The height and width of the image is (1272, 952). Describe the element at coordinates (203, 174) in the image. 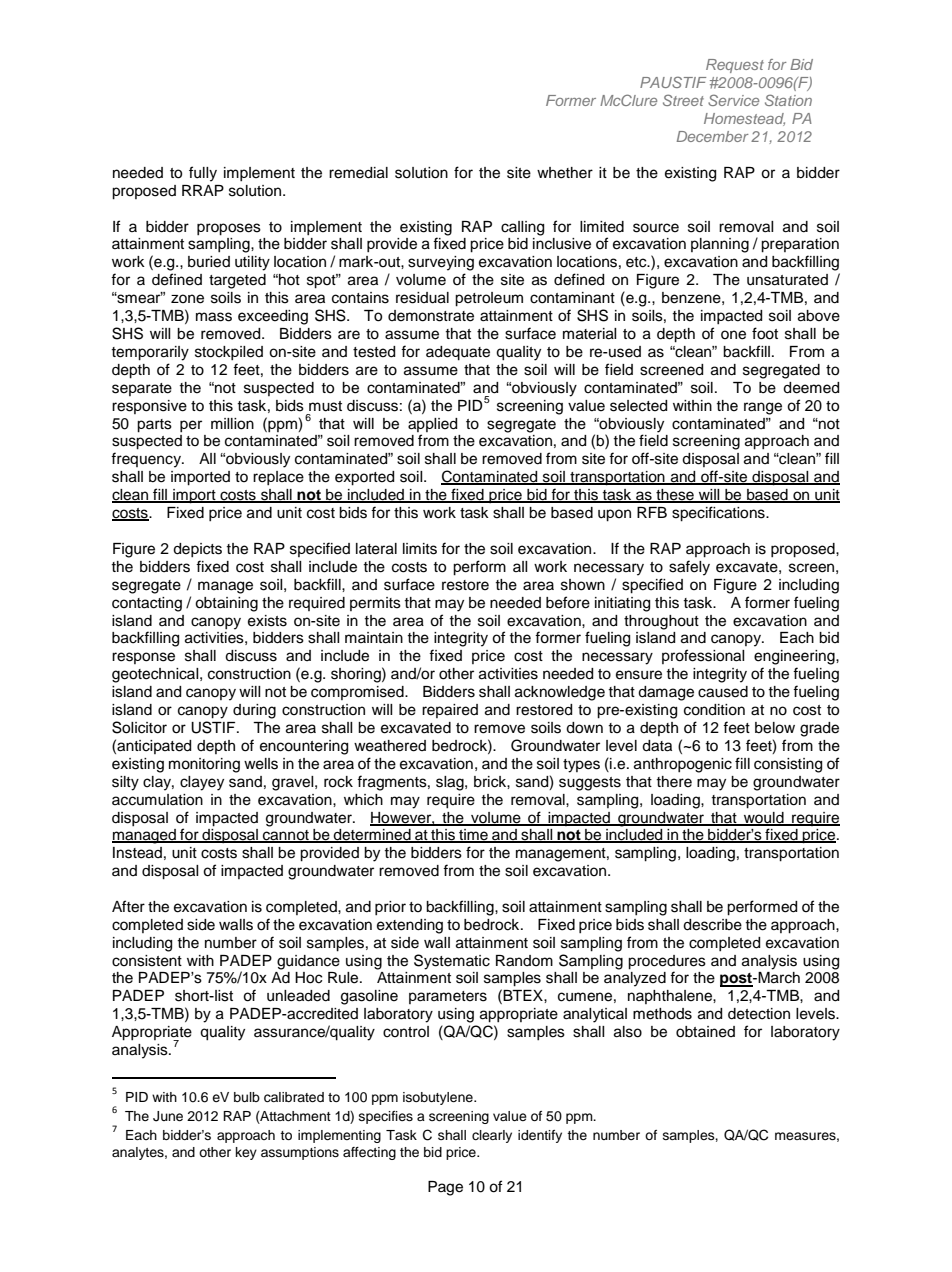

I see `fully` at that location.
